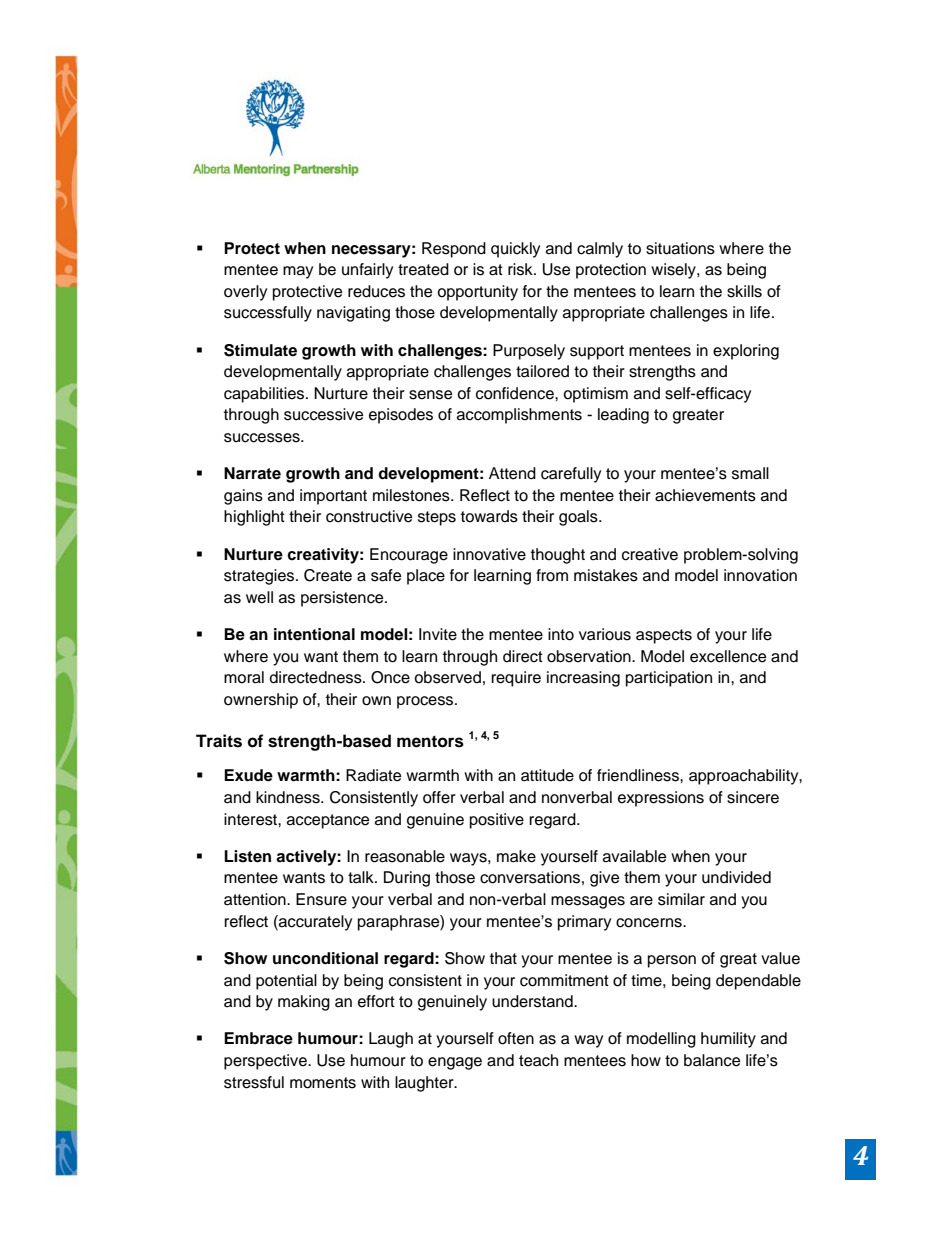 This page has width=952, height=1233. Describe the element at coordinates (252, 473) in the page. I see `Narrate` at that location.
